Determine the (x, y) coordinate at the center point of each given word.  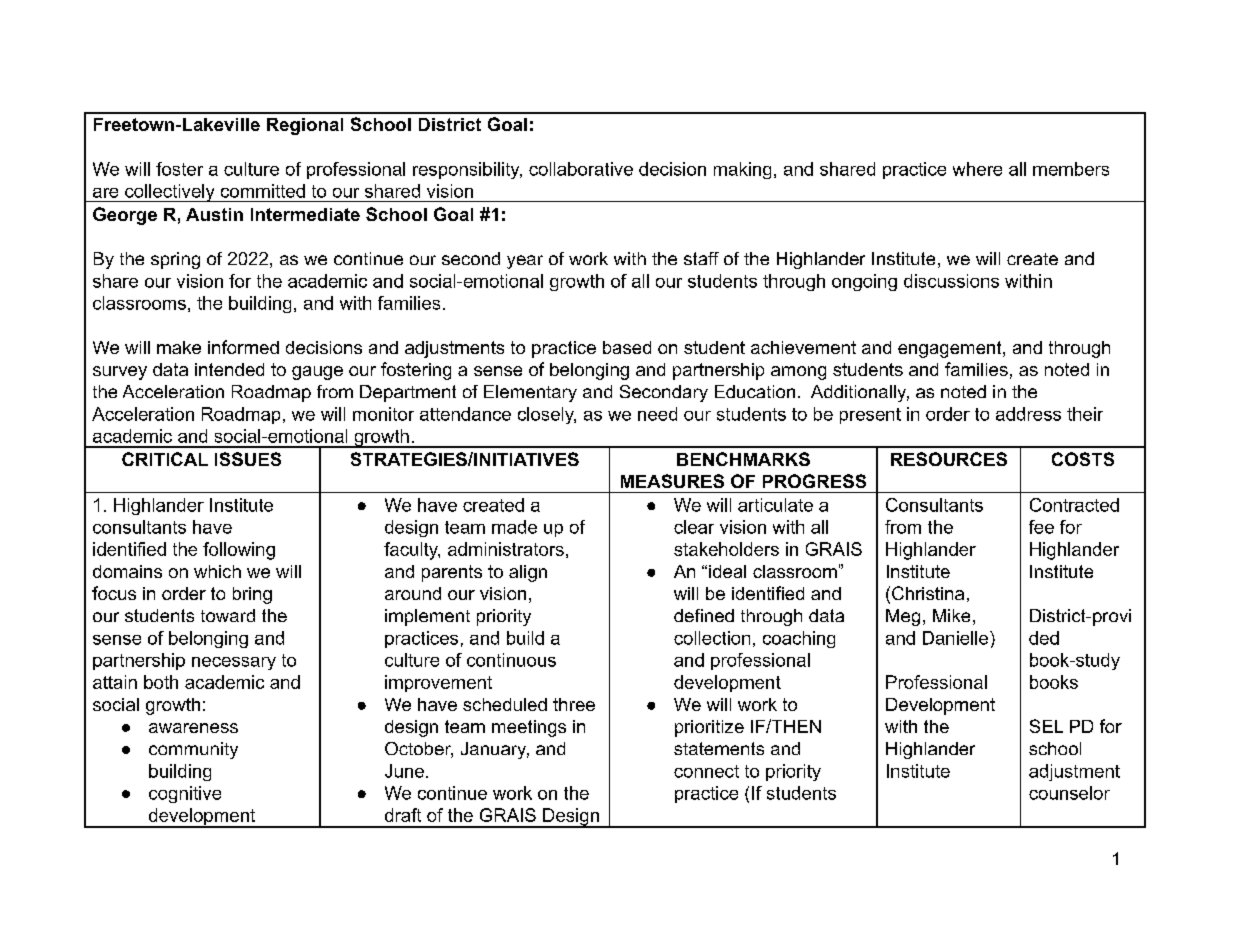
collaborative (581, 169)
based (627, 347)
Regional (305, 126)
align (528, 573)
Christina (928, 593)
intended (229, 369)
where (977, 169)
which (217, 571)
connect (706, 771)
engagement (949, 349)
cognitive (185, 794)
